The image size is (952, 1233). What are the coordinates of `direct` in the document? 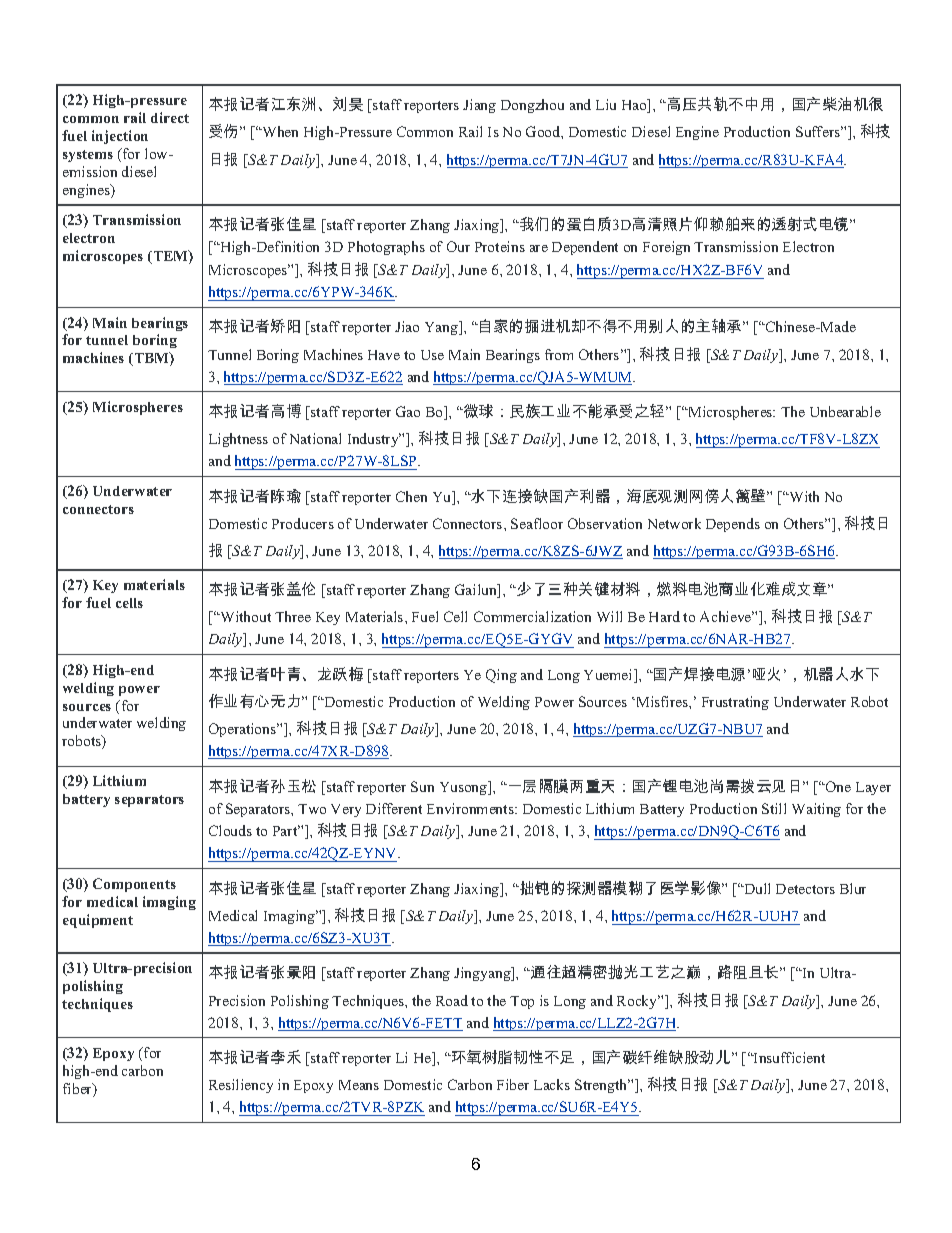 It's located at (170, 117).
